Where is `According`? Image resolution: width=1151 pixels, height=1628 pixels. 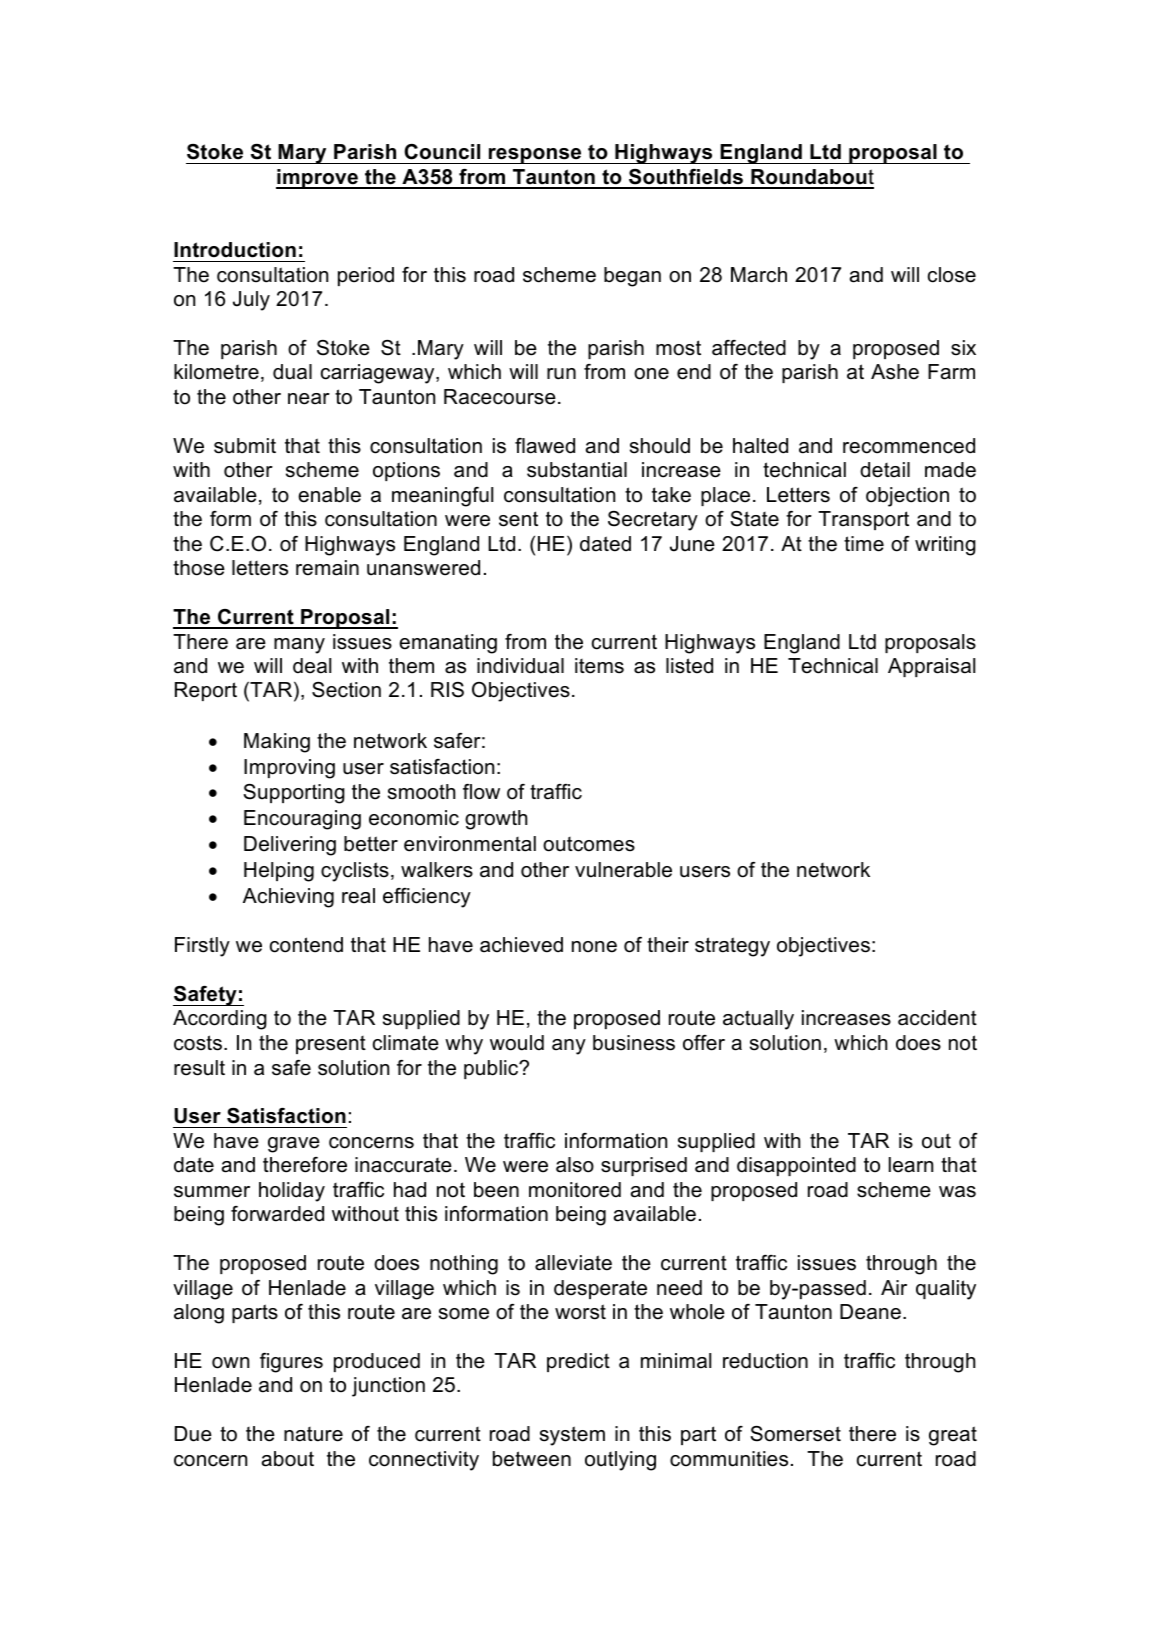 According is located at coordinates (220, 1020).
